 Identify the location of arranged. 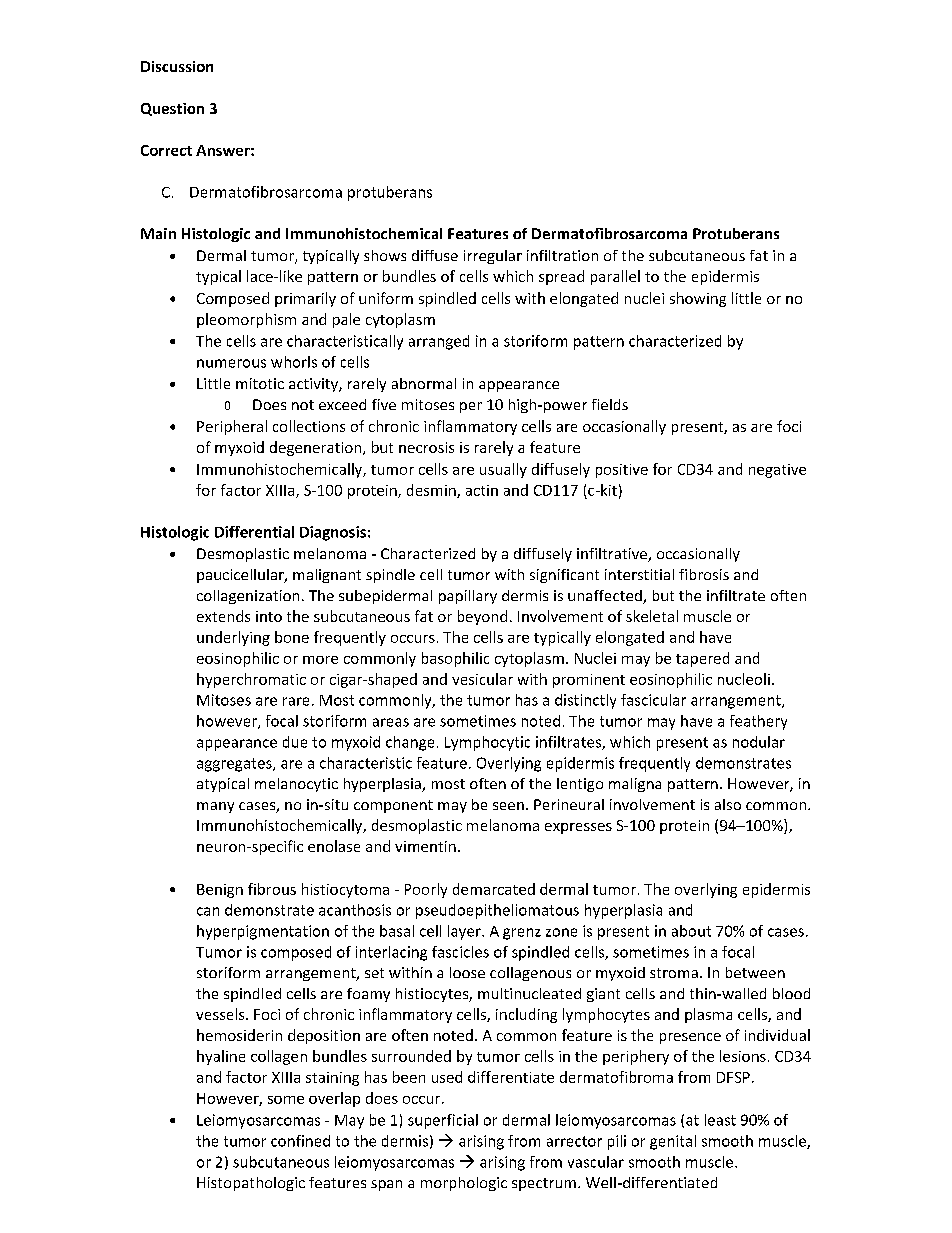
(439, 342).
